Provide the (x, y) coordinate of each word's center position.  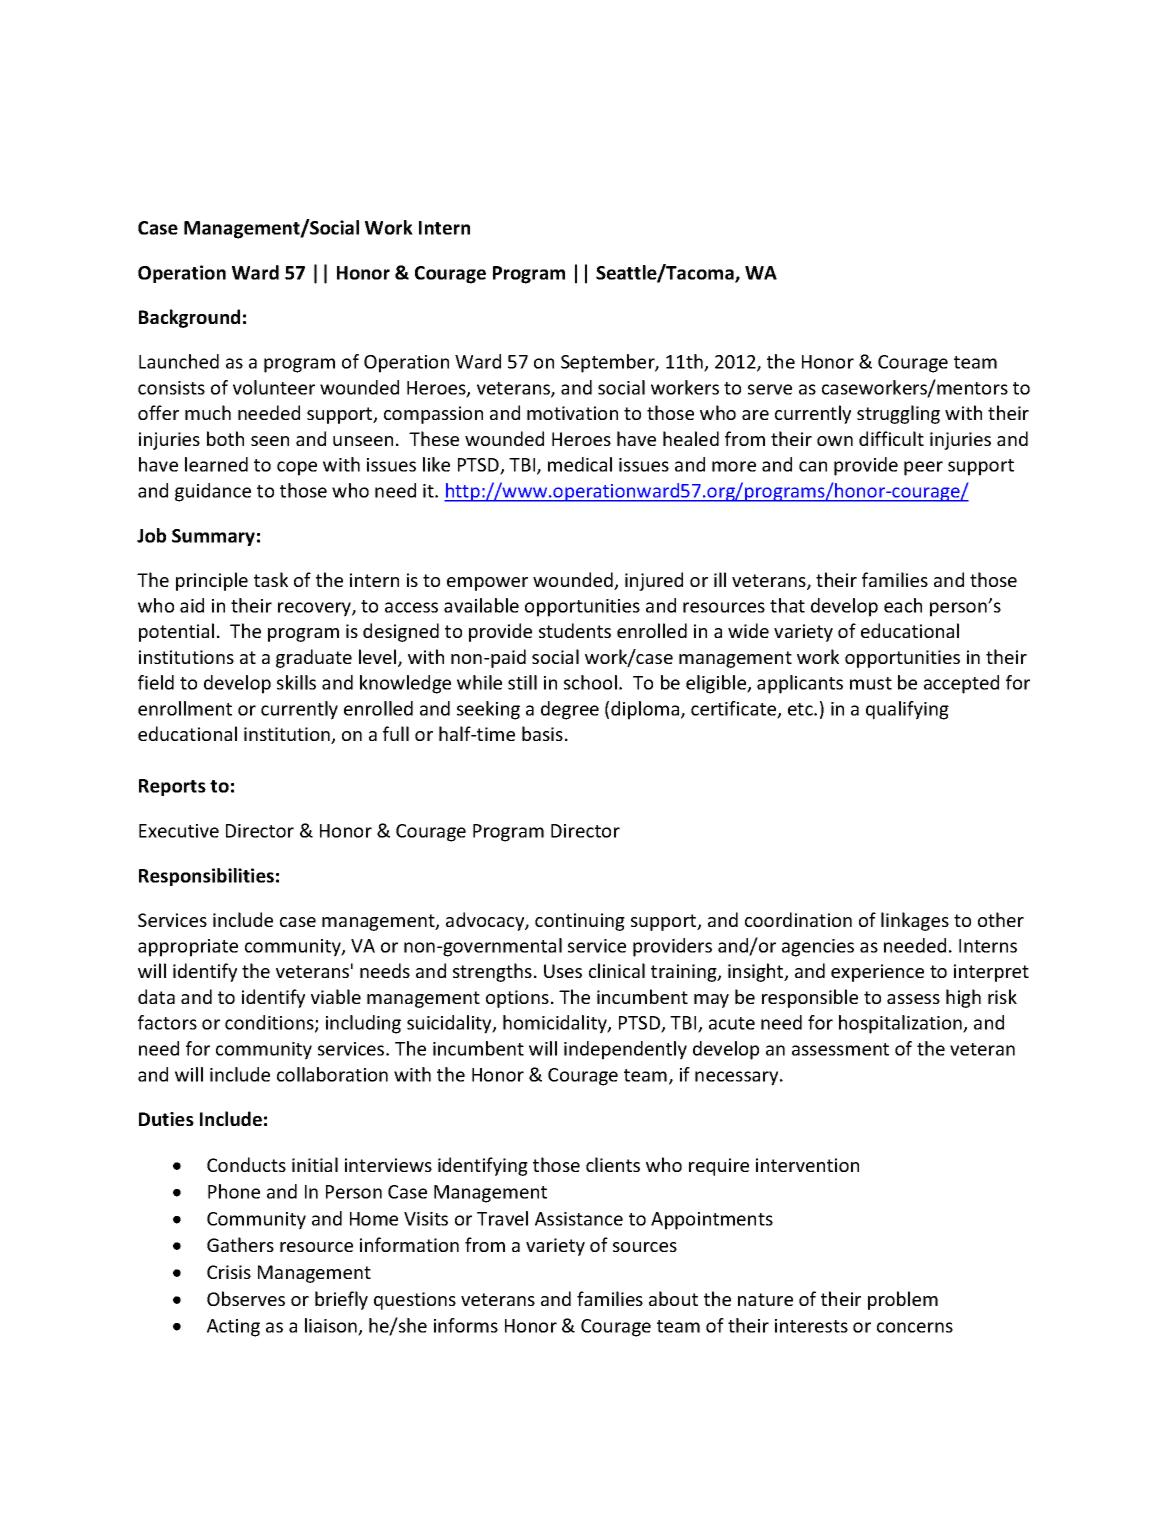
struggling (898, 414)
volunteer (274, 387)
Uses (563, 971)
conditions (270, 1024)
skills (296, 682)
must (871, 683)
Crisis (229, 1272)
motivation (572, 413)
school (590, 682)
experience (877, 973)
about (673, 1298)
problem (903, 1300)
